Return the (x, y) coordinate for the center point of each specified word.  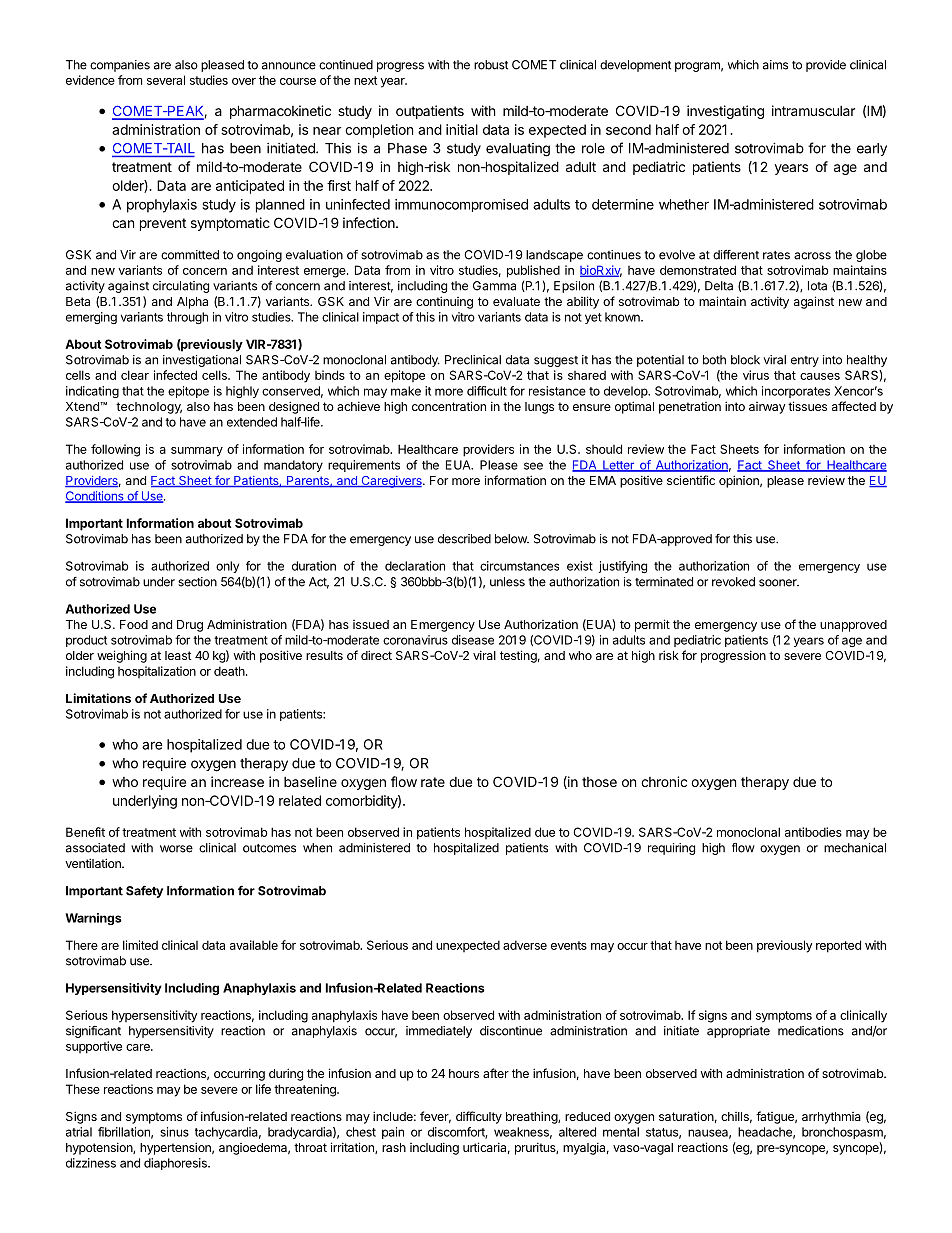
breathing (532, 1117)
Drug (190, 626)
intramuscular (813, 110)
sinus (174, 1132)
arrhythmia (831, 1118)
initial (462, 129)
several (166, 80)
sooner (779, 583)
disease (473, 640)
